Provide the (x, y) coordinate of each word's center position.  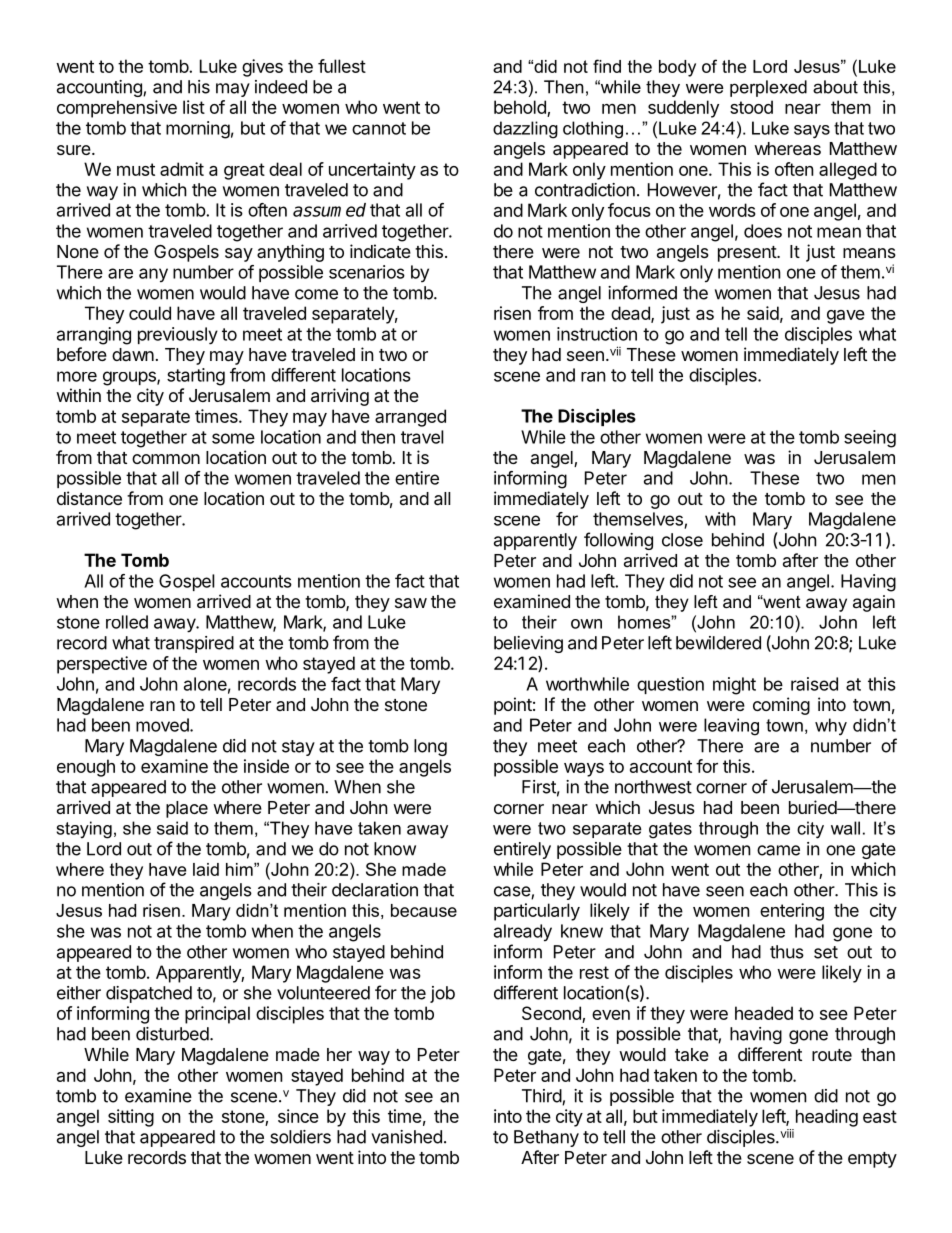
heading (827, 1118)
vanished (406, 1137)
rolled (127, 622)
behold (520, 107)
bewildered (718, 643)
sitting (131, 1118)
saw (411, 603)
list (194, 107)
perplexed (768, 88)
